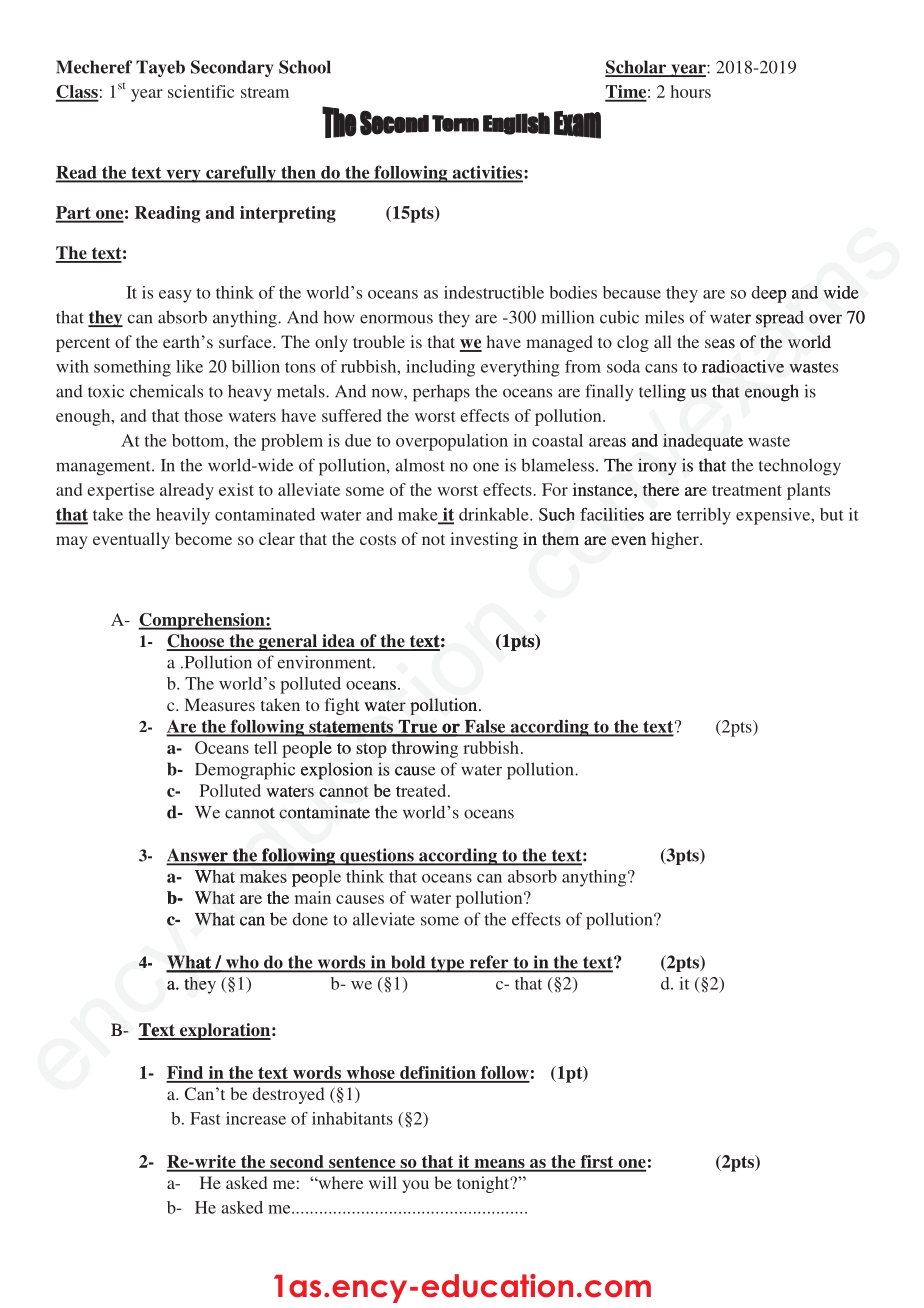 The height and width of the screenshot is (1308, 924). What do you see at coordinates (205, 1118) in the screenshot?
I see `Fast` at bounding box center [205, 1118].
